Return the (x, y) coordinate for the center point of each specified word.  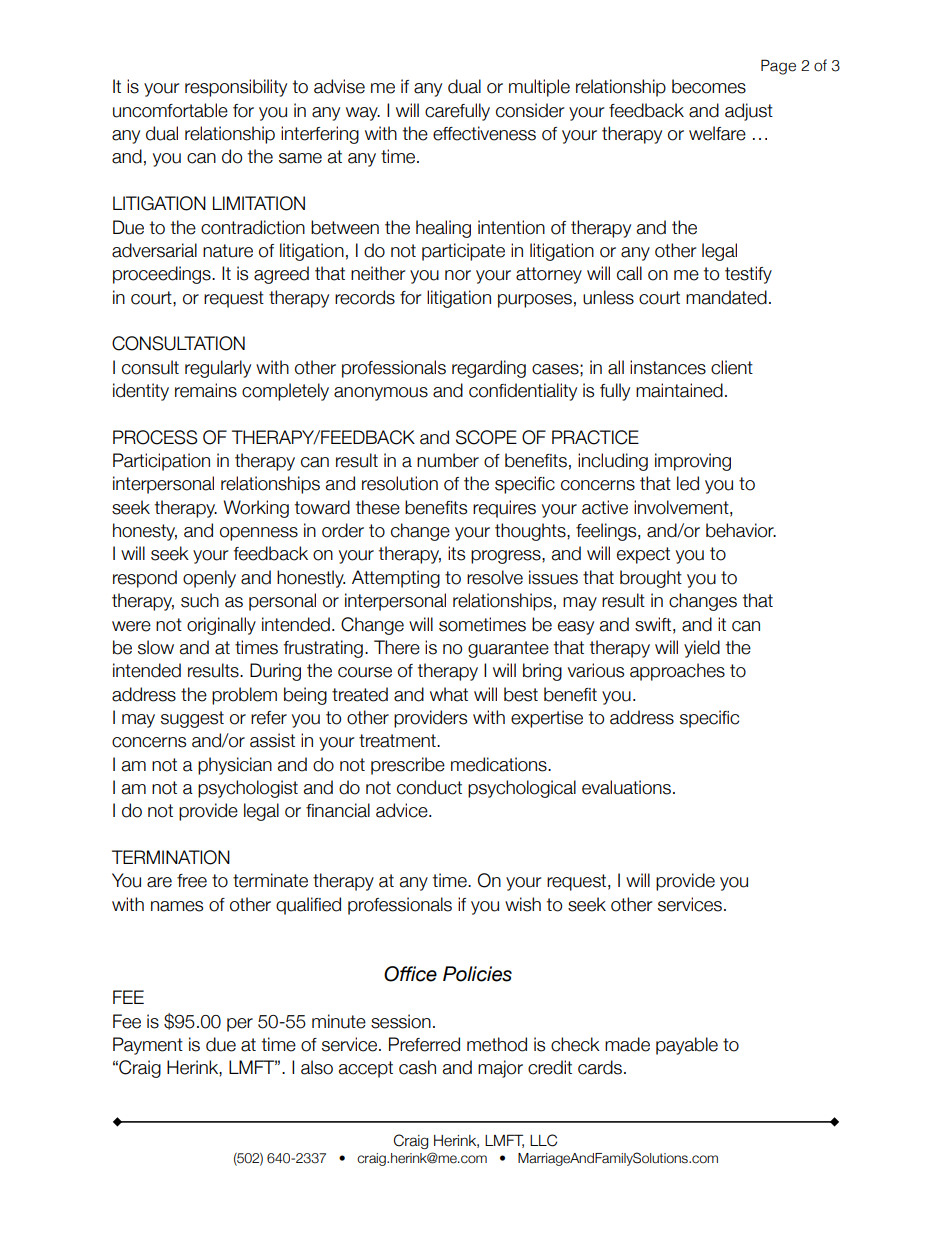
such (200, 600)
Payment (148, 1046)
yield (702, 649)
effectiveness (484, 133)
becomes (709, 86)
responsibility (236, 88)
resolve (495, 577)
